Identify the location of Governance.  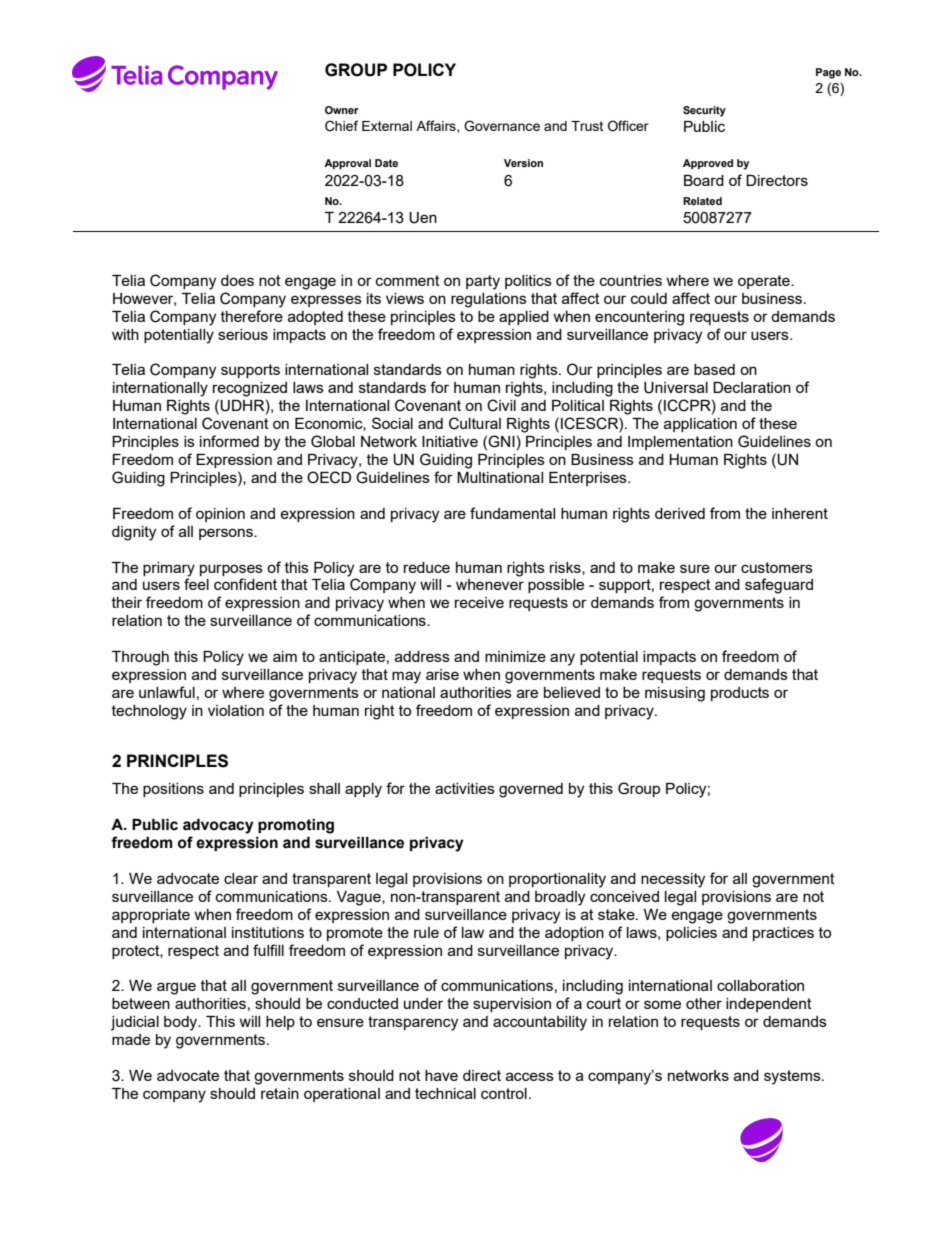
(502, 126).
